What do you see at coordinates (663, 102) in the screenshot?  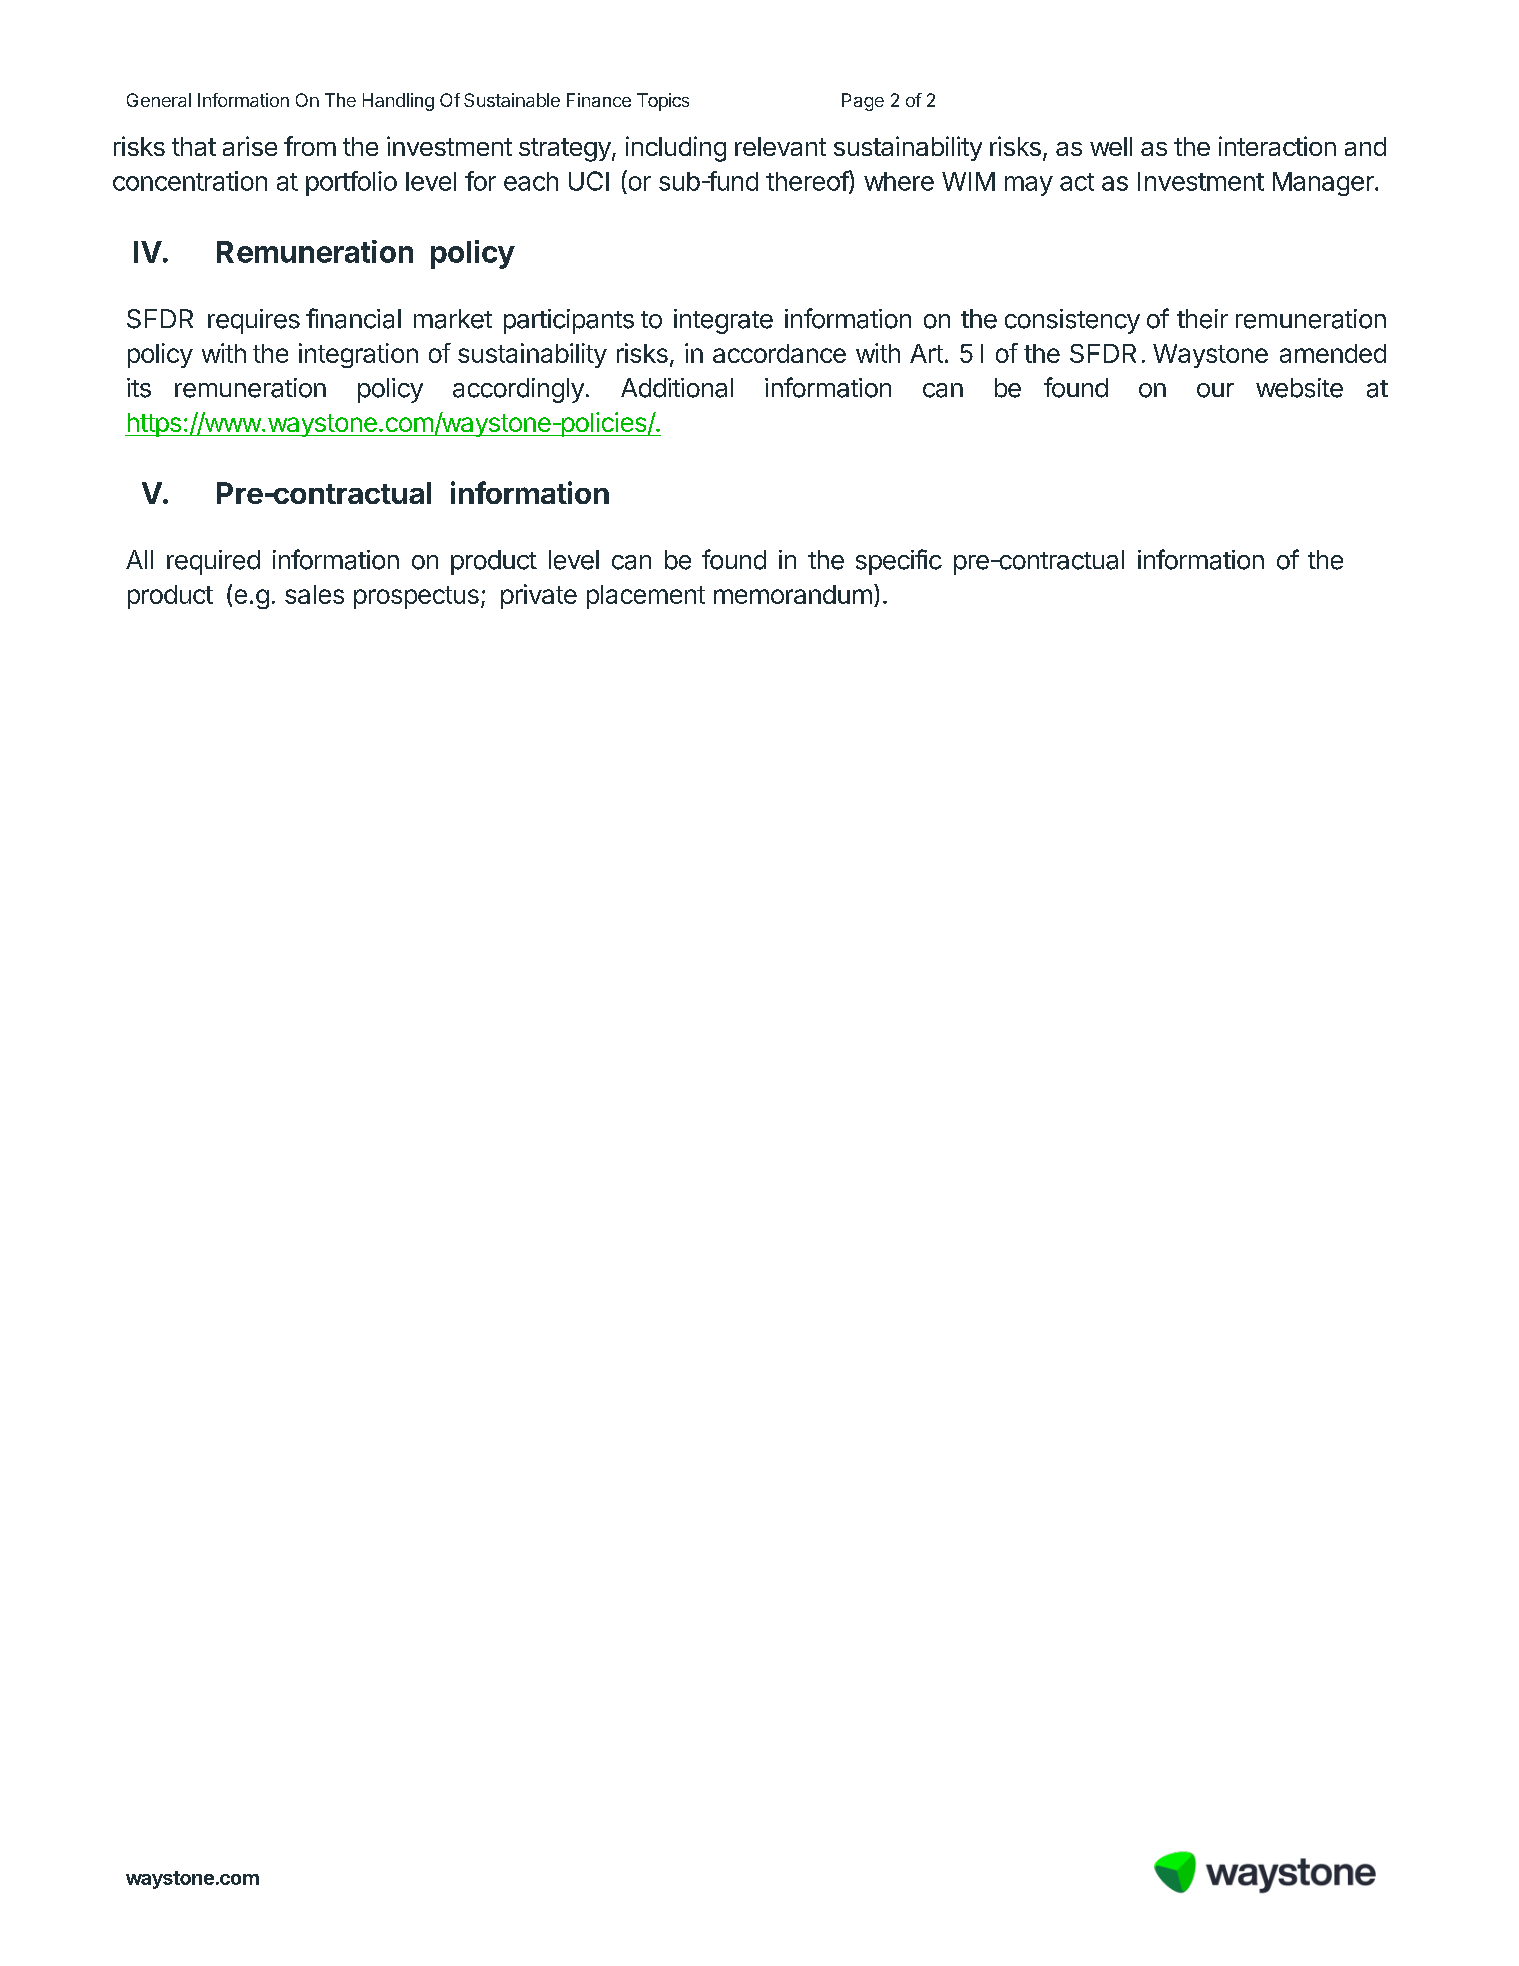 I see `Topics` at bounding box center [663, 102].
